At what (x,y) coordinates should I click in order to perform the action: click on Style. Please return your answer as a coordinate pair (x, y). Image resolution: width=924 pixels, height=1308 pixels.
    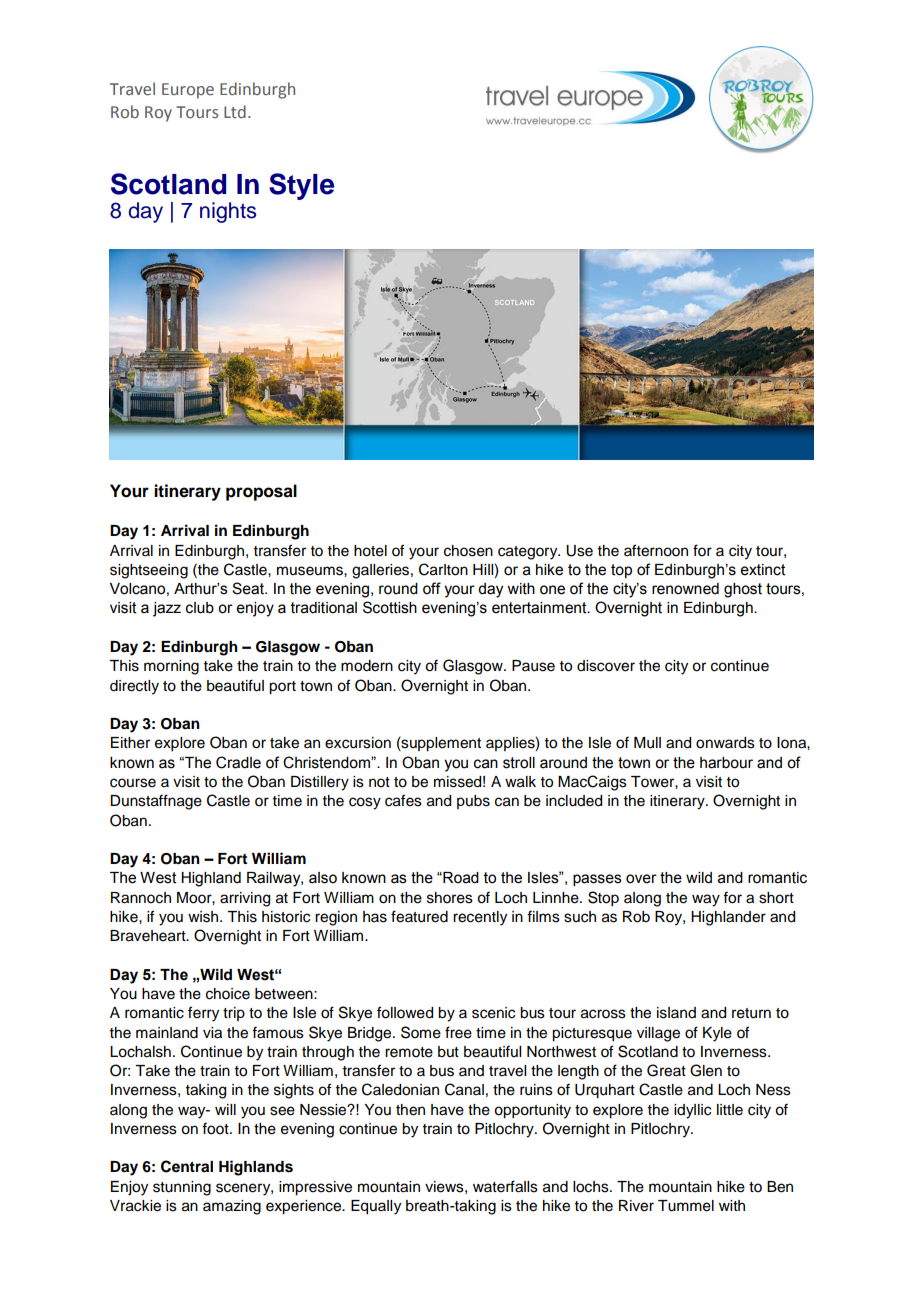
    Looking at the image, I should click on (301, 186).
